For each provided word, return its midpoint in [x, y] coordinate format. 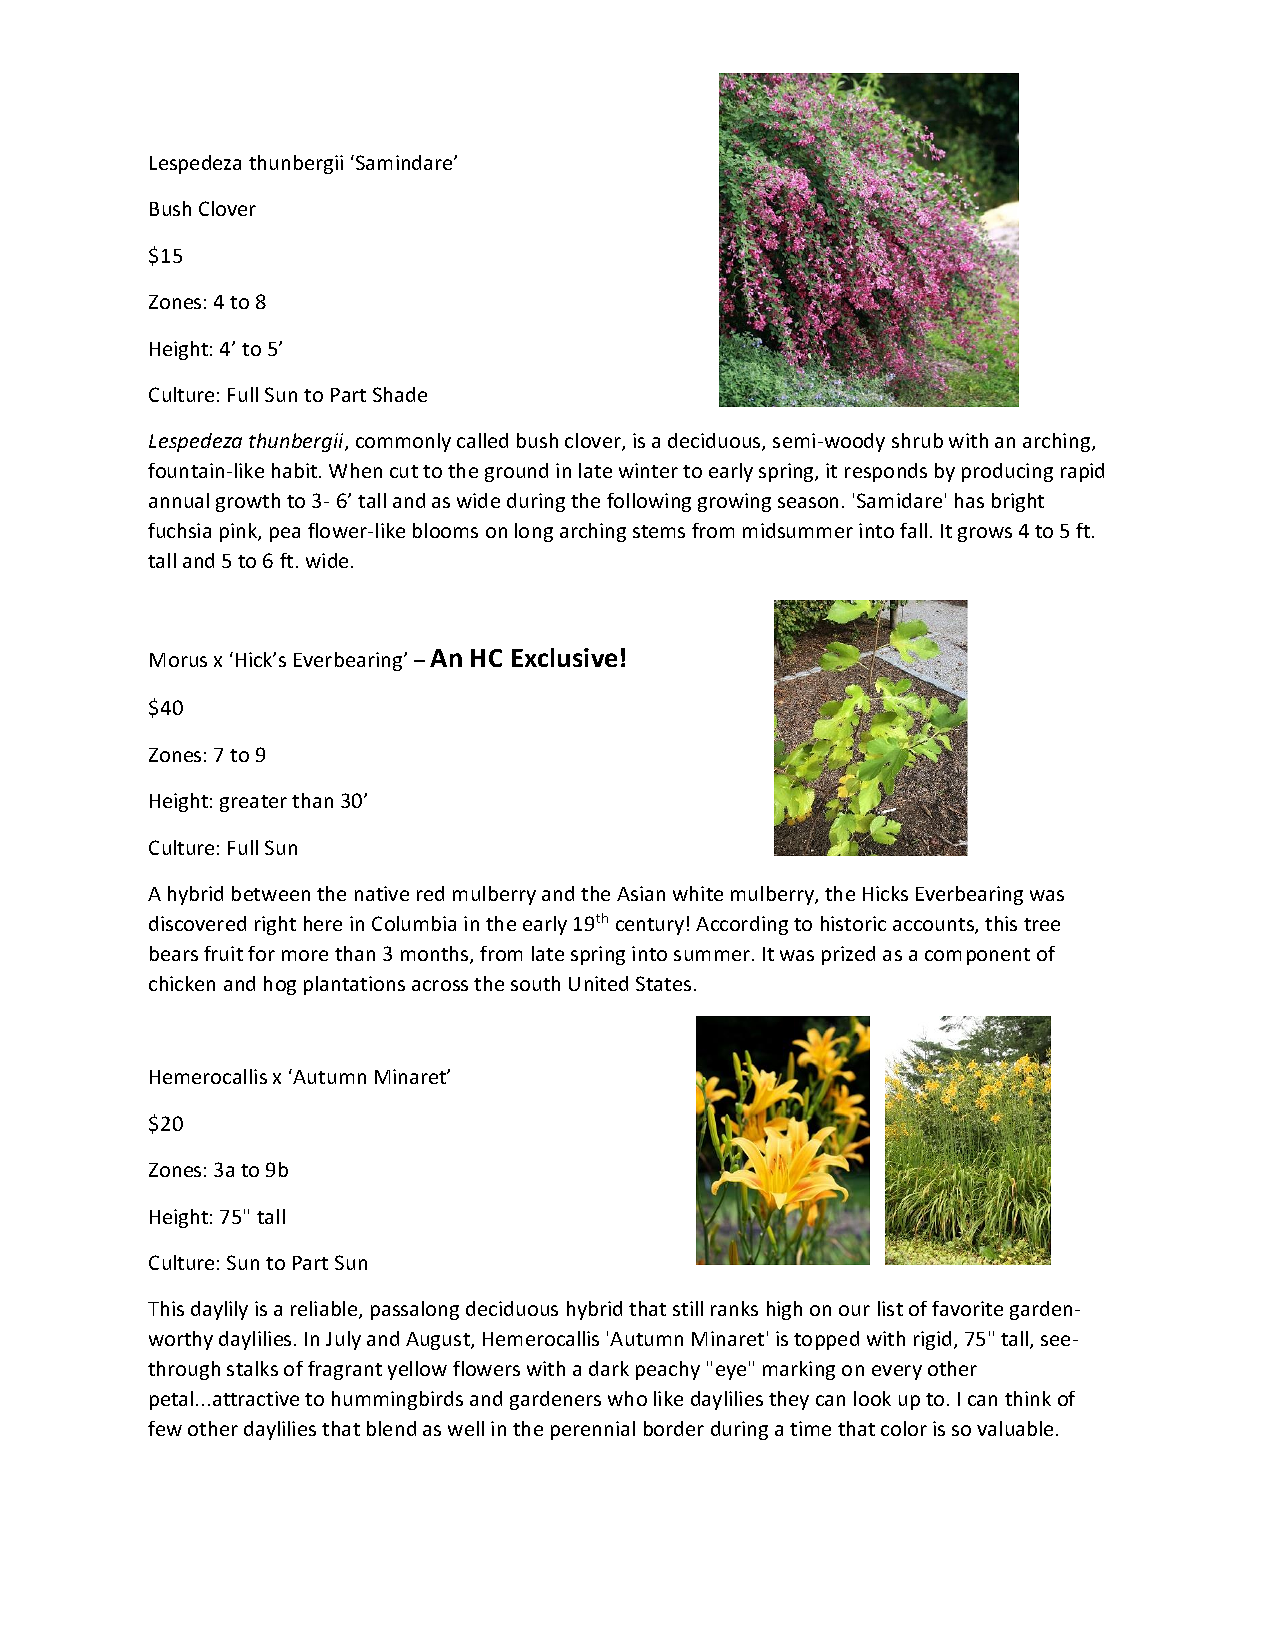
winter [648, 470]
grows [985, 534]
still [688, 1308]
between [271, 893]
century [650, 926]
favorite [967, 1308]
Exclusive [564, 657]
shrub [917, 440]
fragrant [345, 1370]
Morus [178, 660]
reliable [325, 1310]
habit [296, 470]
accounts [934, 926]
